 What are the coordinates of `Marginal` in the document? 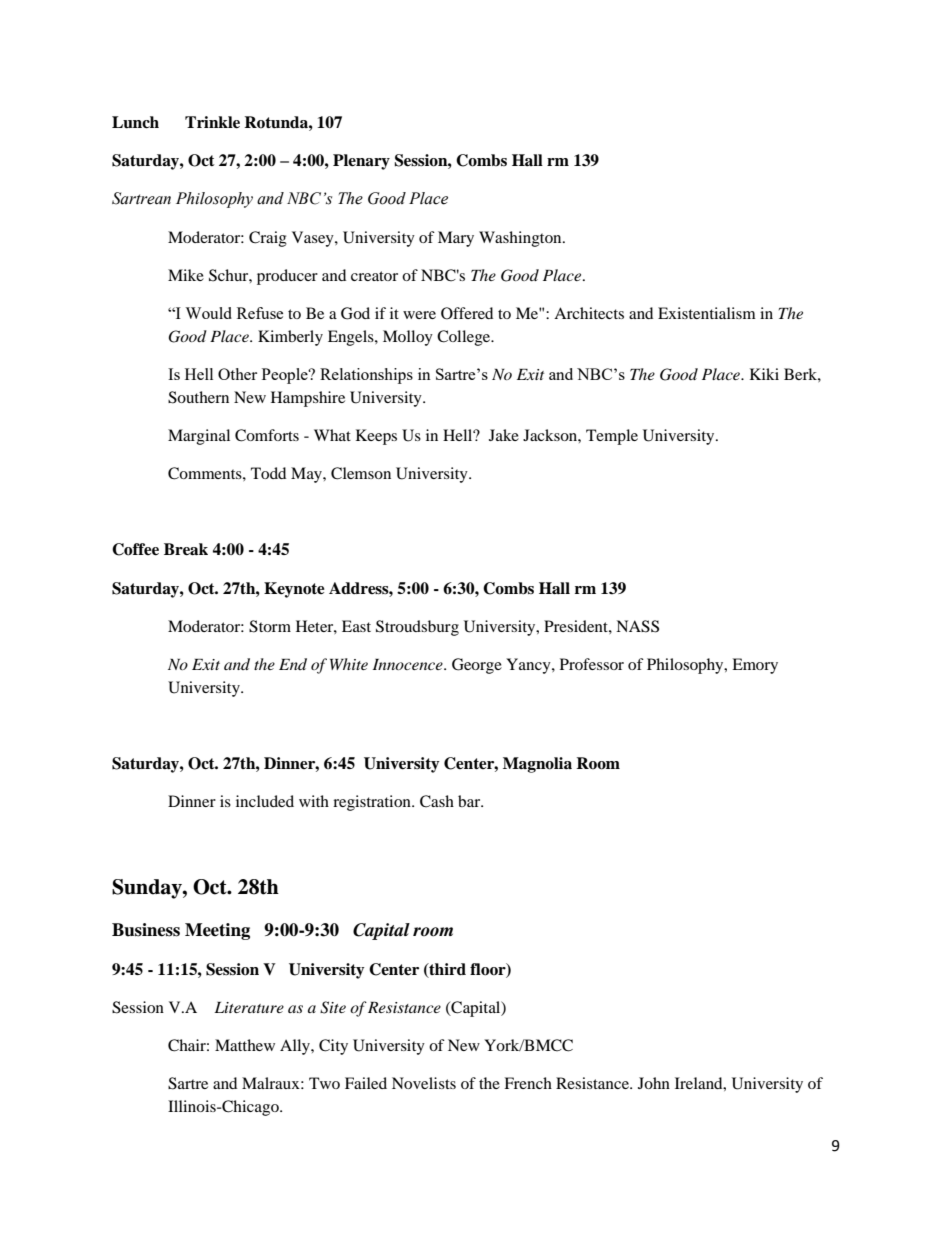 It's located at (199, 437).
